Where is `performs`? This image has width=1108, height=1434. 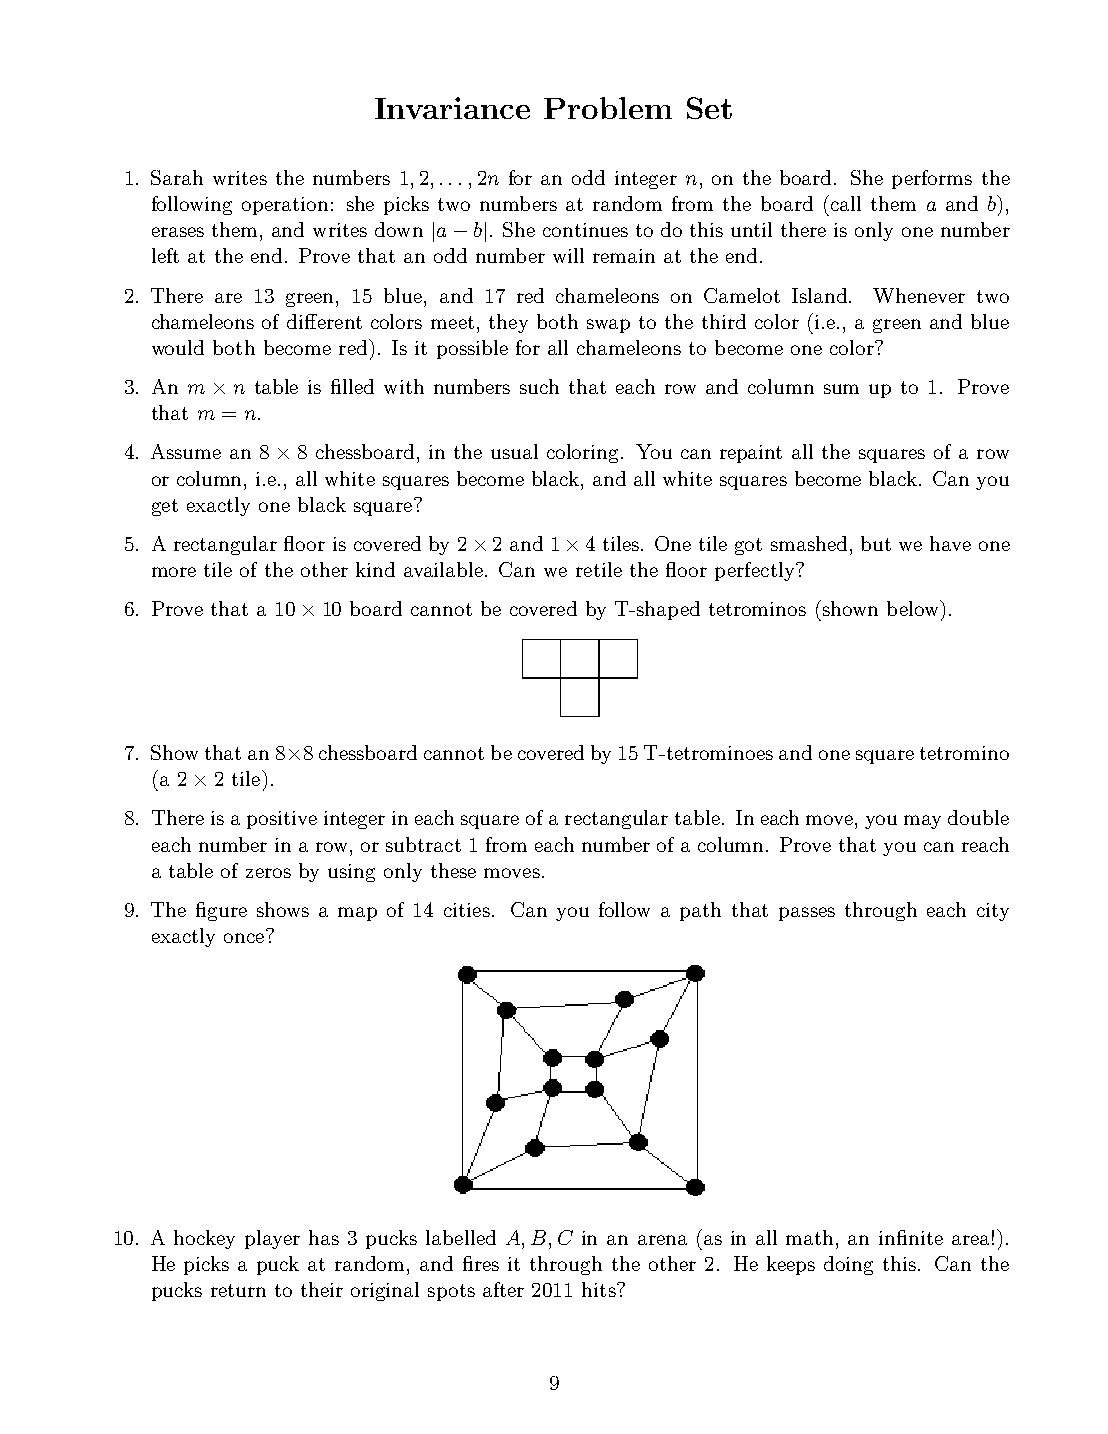
performs is located at coordinates (932, 179).
